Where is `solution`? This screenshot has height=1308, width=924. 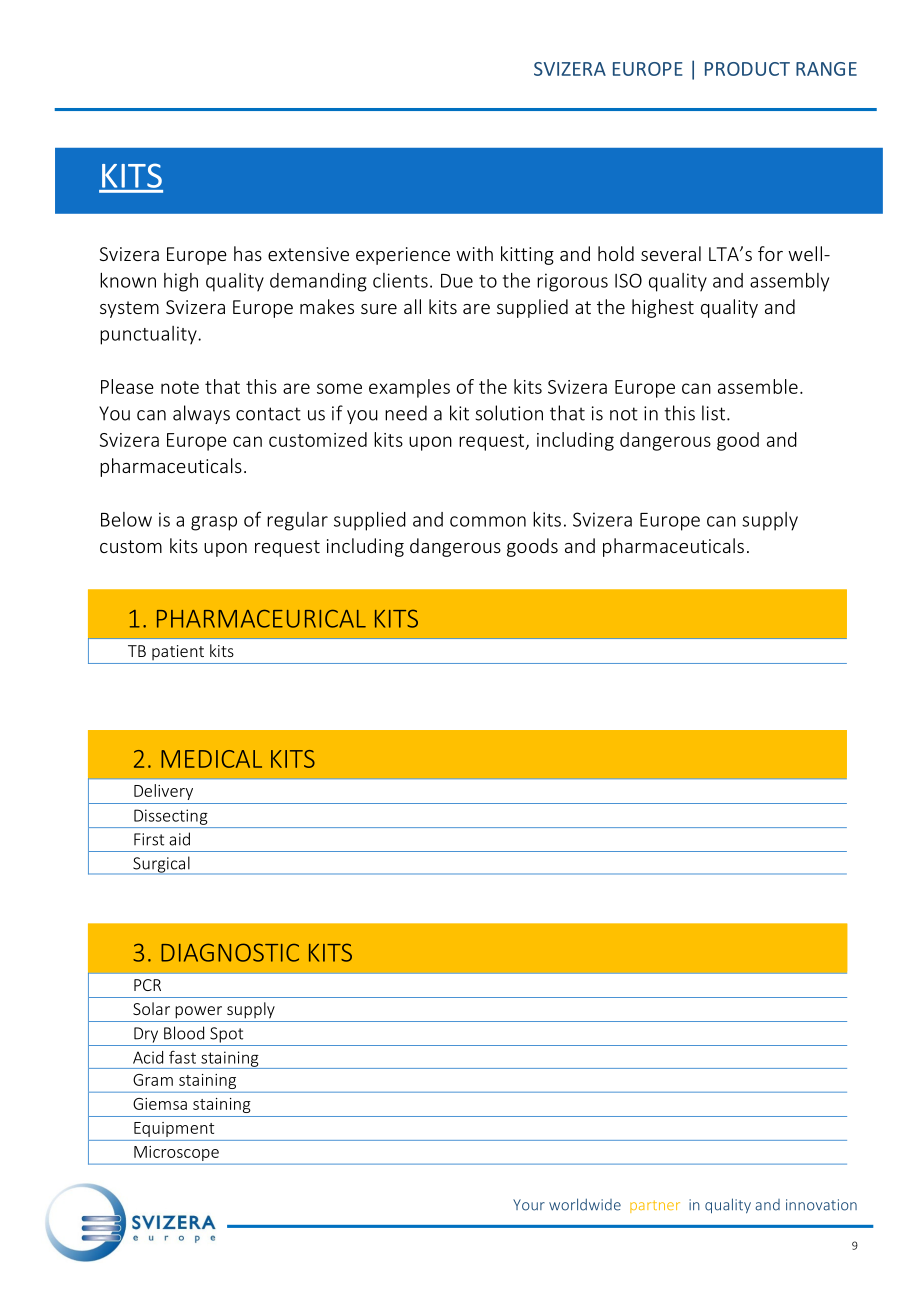 solution is located at coordinates (509, 413).
